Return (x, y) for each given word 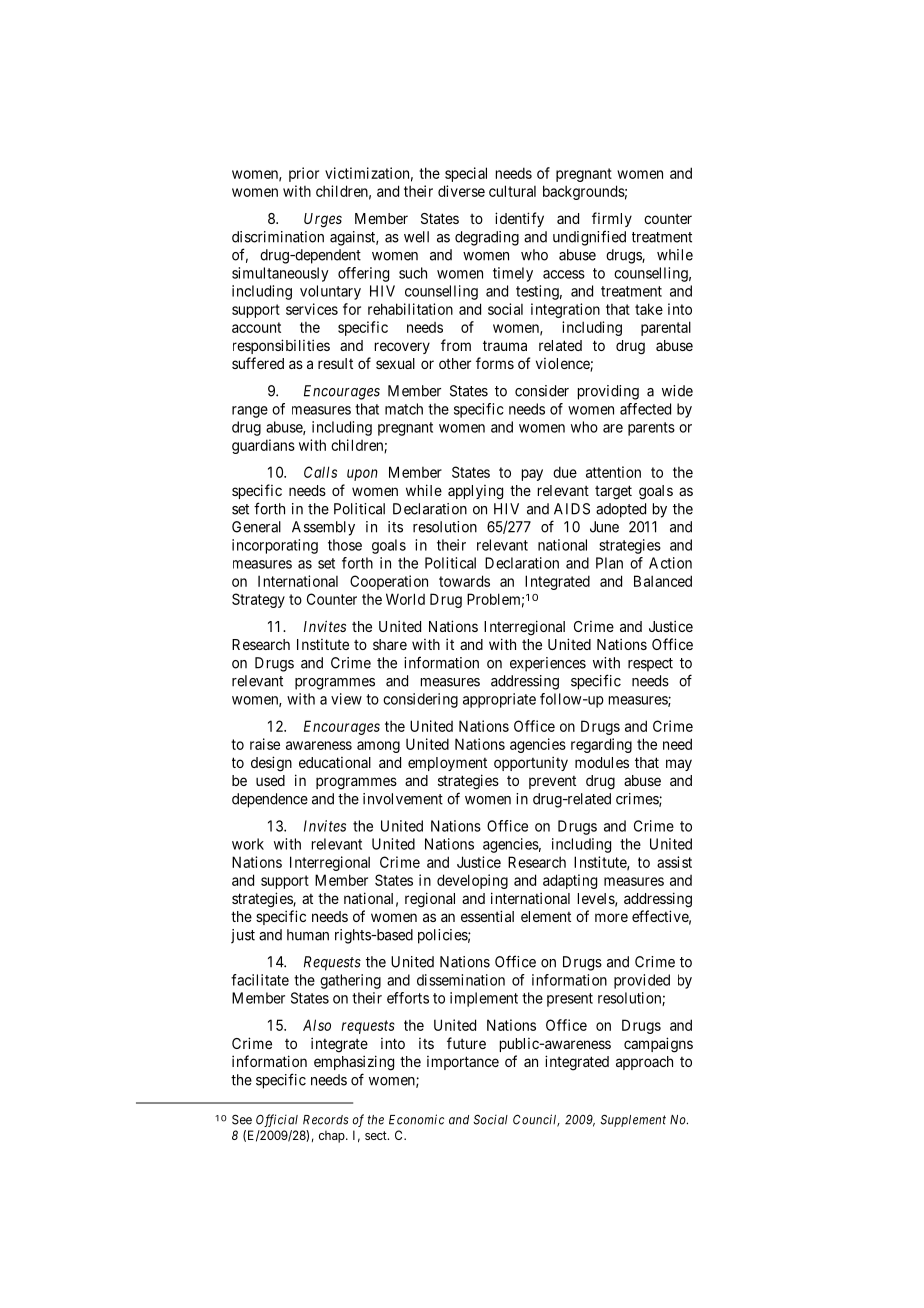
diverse (461, 191)
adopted (621, 510)
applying (475, 492)
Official (277, 1120)
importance (463, 1063)
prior (304, 174)
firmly (612, 219)
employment (447, 764)
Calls (320, 472)
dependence (270, 800)
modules (602, 762)
